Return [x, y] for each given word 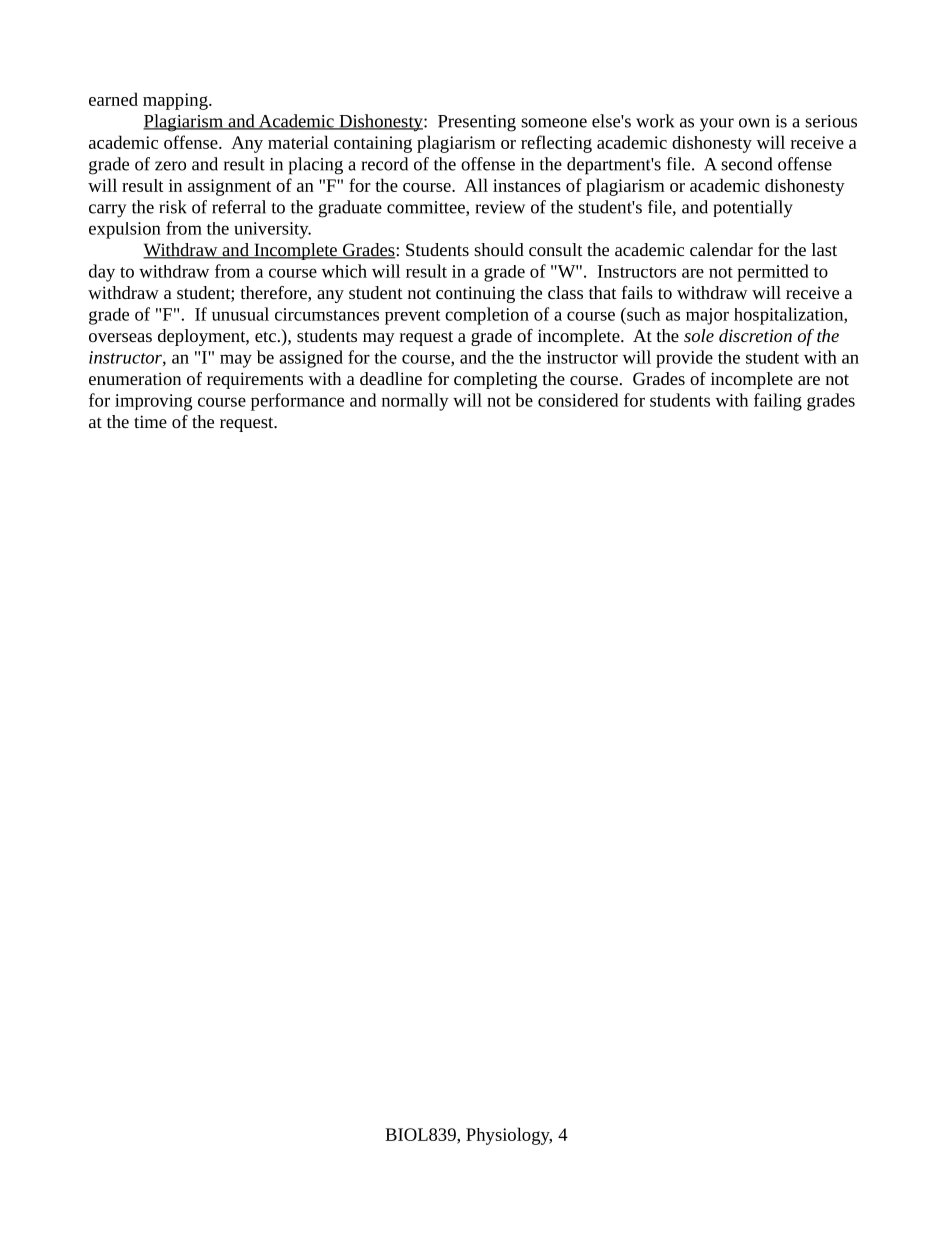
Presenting [477, 123]
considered [578, 400]
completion [487, 316]
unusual [240, 314]
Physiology [509, 1136]
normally [415, 402]
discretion [755, 335]
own [754, 123]
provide [684, 359]
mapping [176, 101]
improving [153, 402]
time [150, 421]
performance [297, 402]
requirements [255, 380]
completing [495, 380]
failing [778, 402]
